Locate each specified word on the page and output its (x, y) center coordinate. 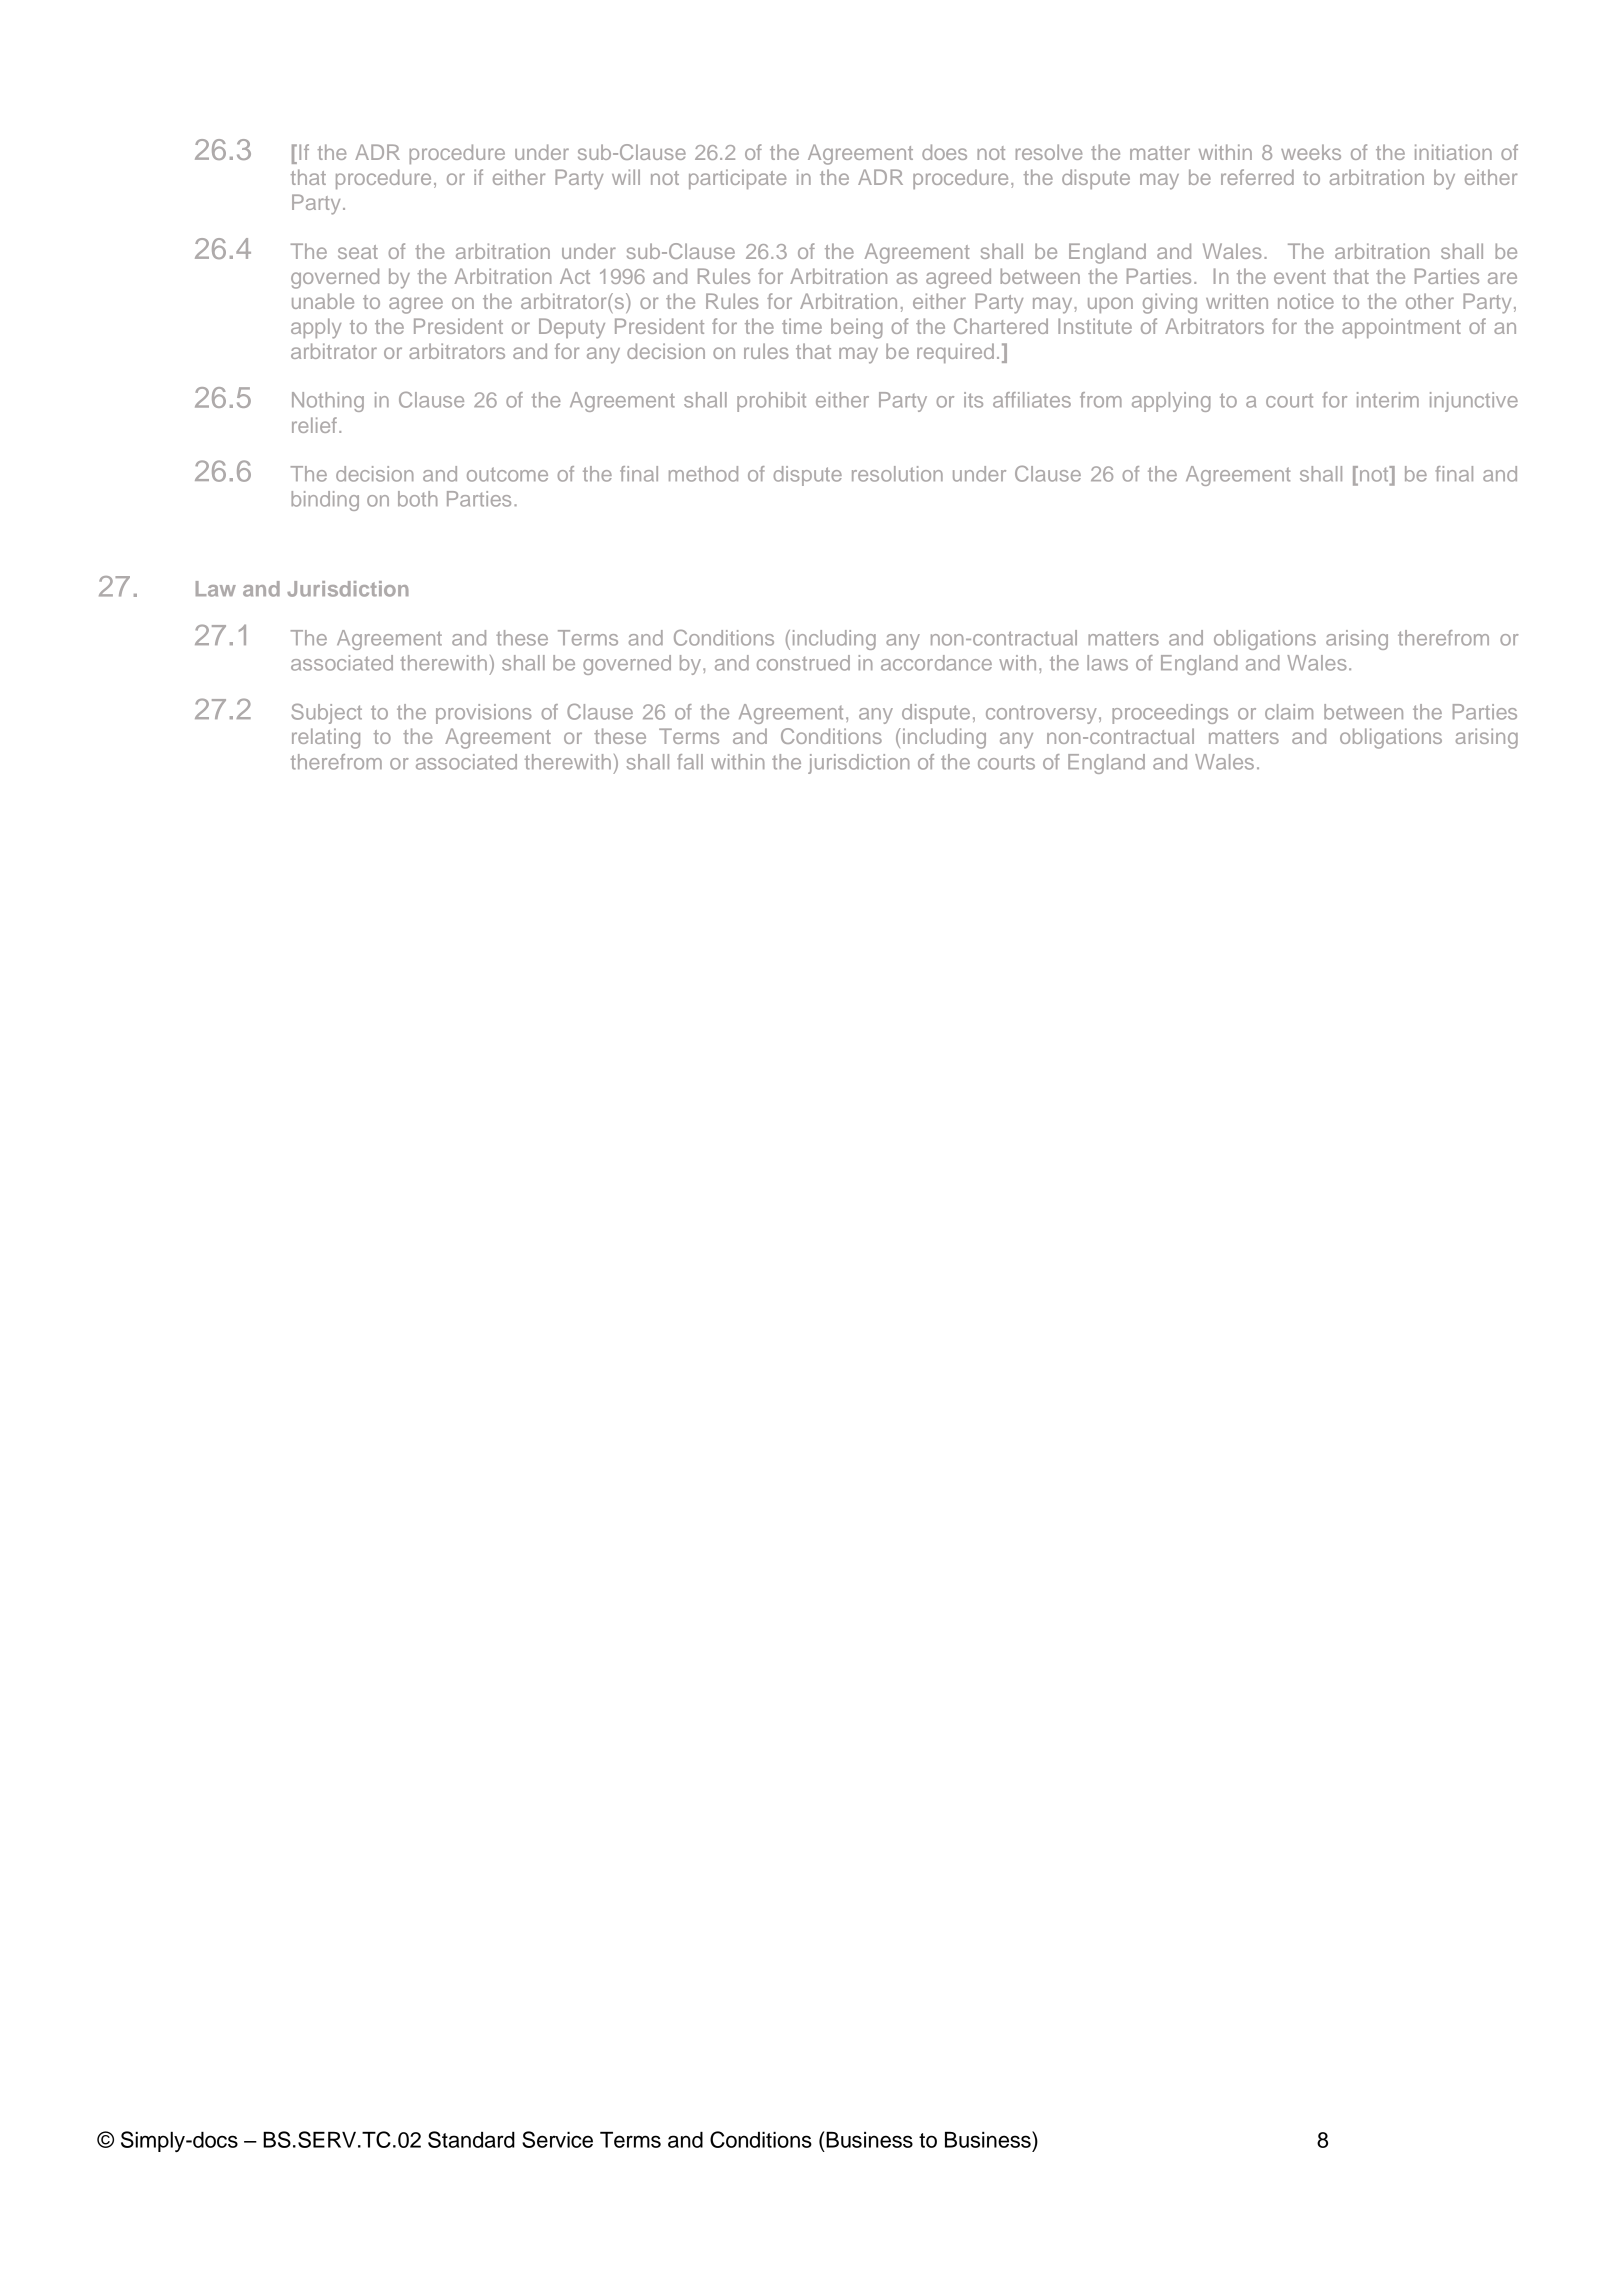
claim (1289, 712)
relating (326, 738)
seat (358, 252)
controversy (1041, 714)
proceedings (1170, 714)
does (944, 152)
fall (690, 762)
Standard (471, 2139)
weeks (1311, 152)
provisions (484, 714)
